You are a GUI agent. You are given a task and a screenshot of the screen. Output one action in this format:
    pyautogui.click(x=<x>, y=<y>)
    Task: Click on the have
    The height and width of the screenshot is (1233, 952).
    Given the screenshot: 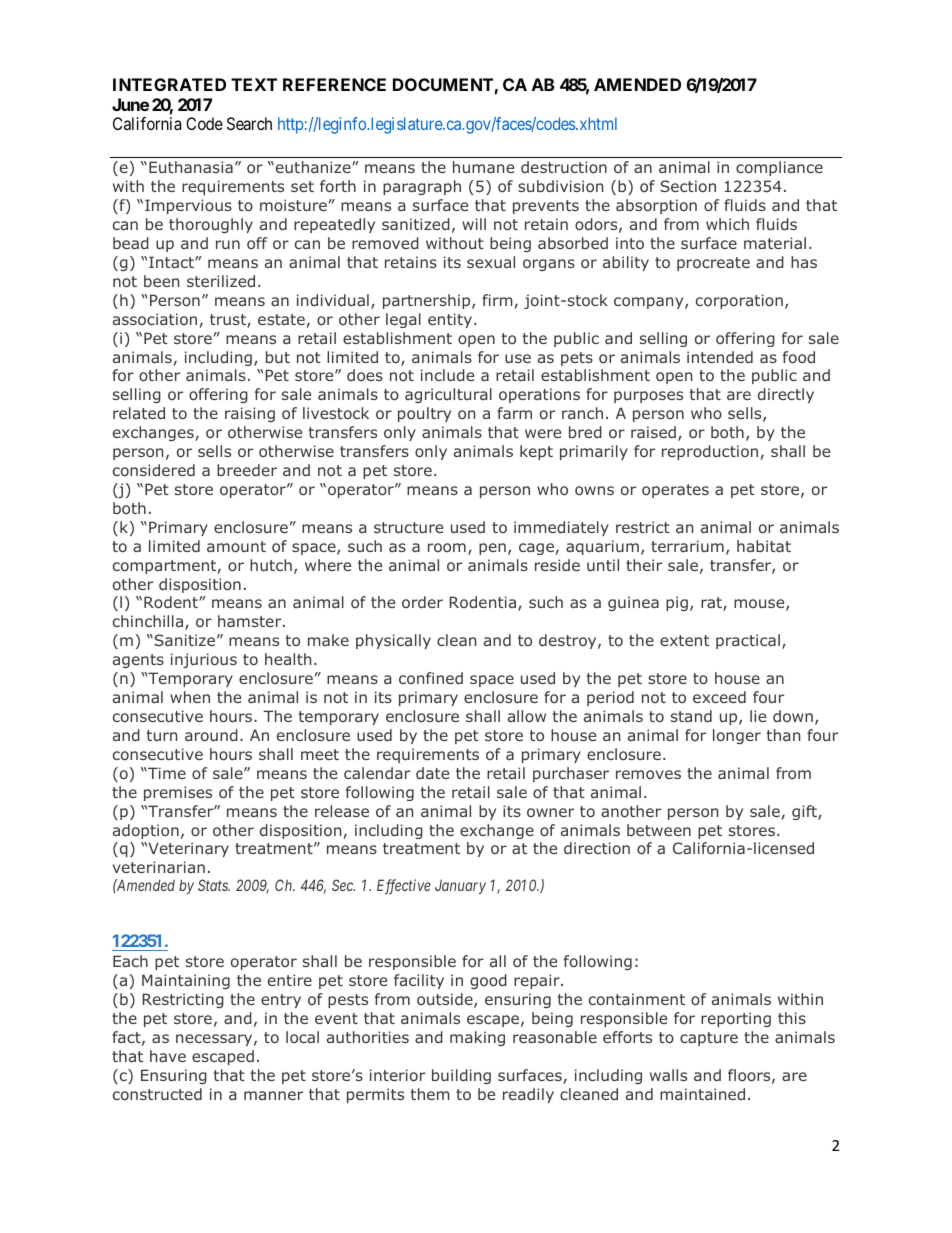 What is the action you would take?
    pyautogui.click(x=168, y=1056)
